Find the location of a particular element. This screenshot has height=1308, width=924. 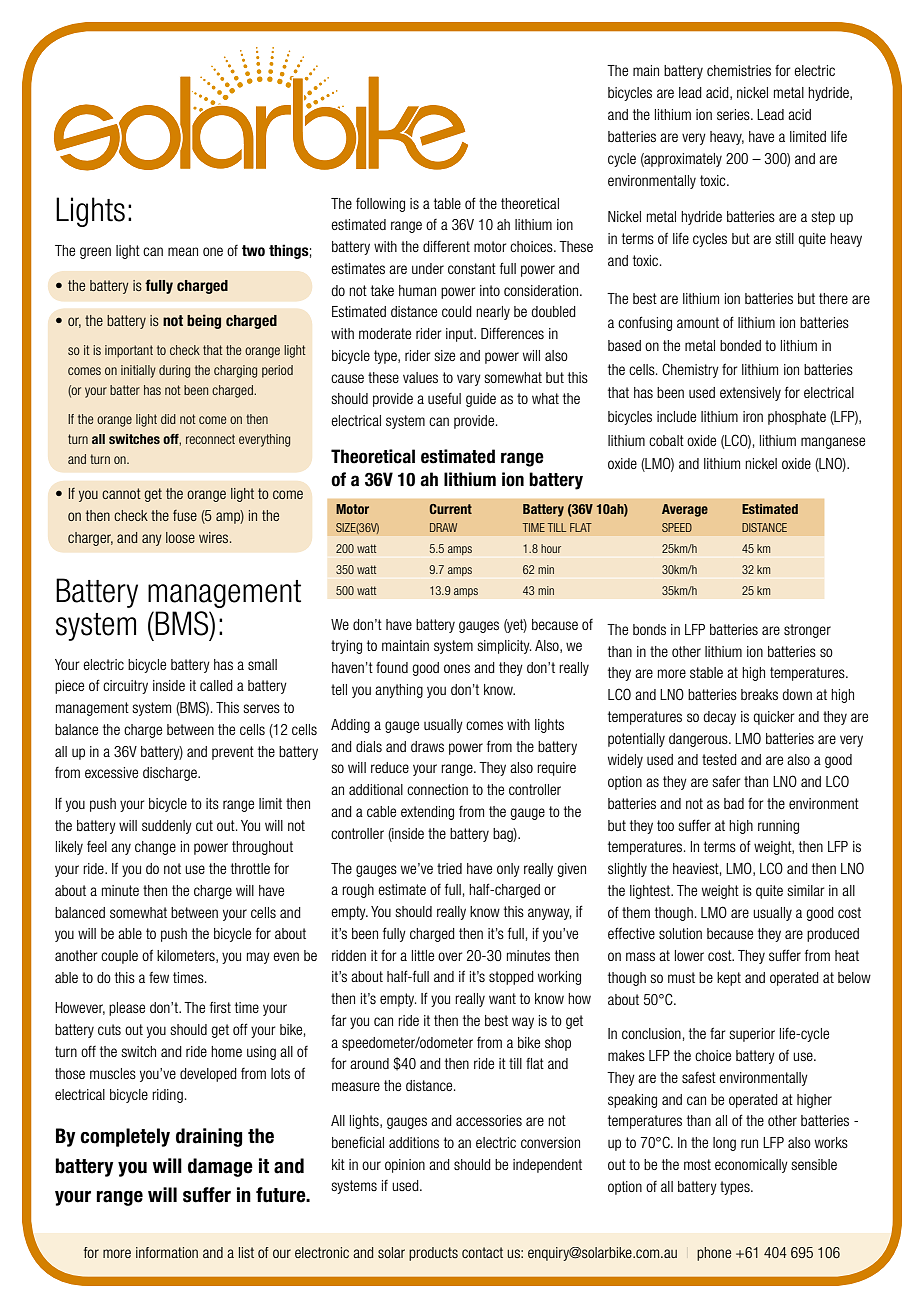

series is located at coordinates (734, 114).
